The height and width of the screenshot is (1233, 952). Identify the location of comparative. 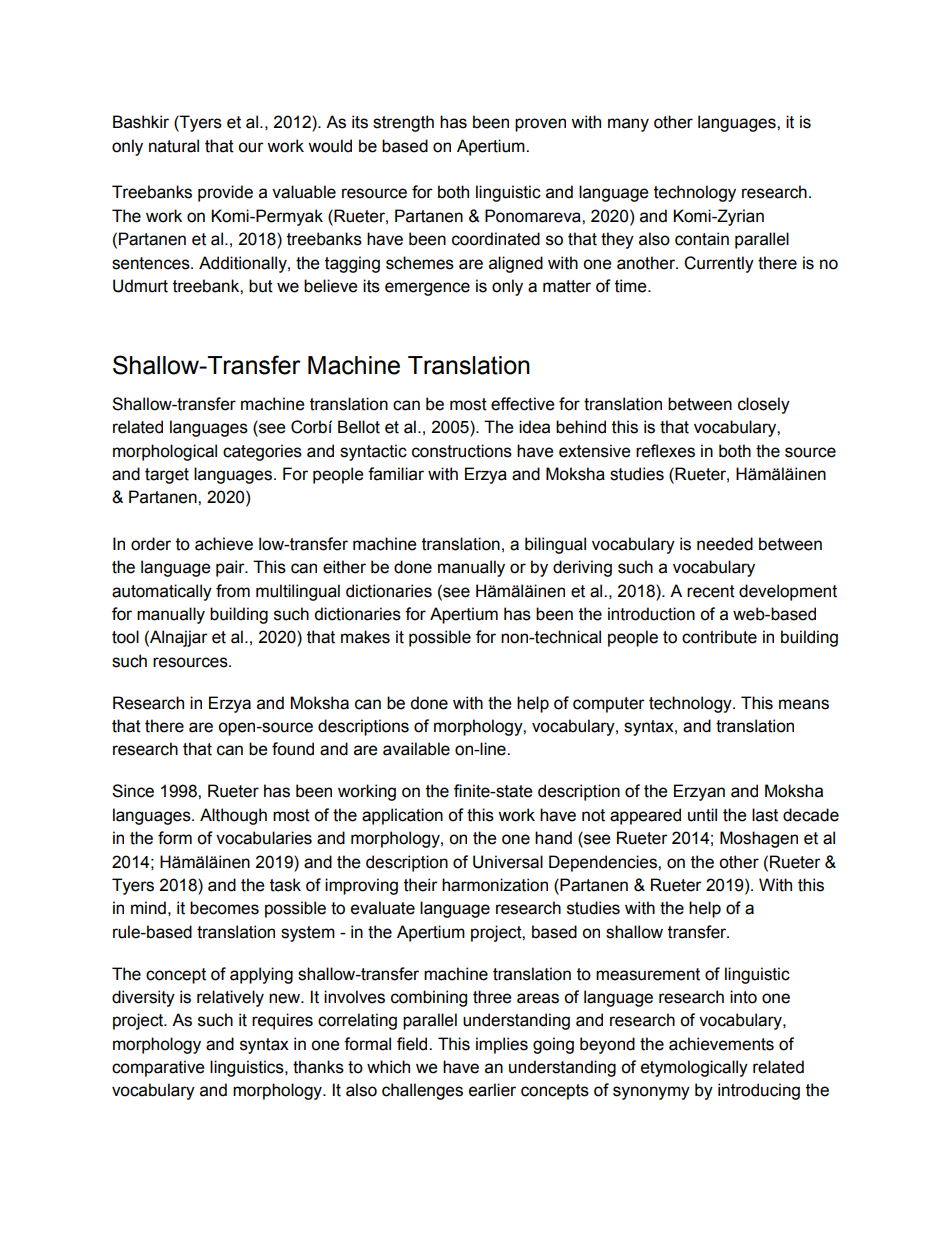
(158, 1068).
